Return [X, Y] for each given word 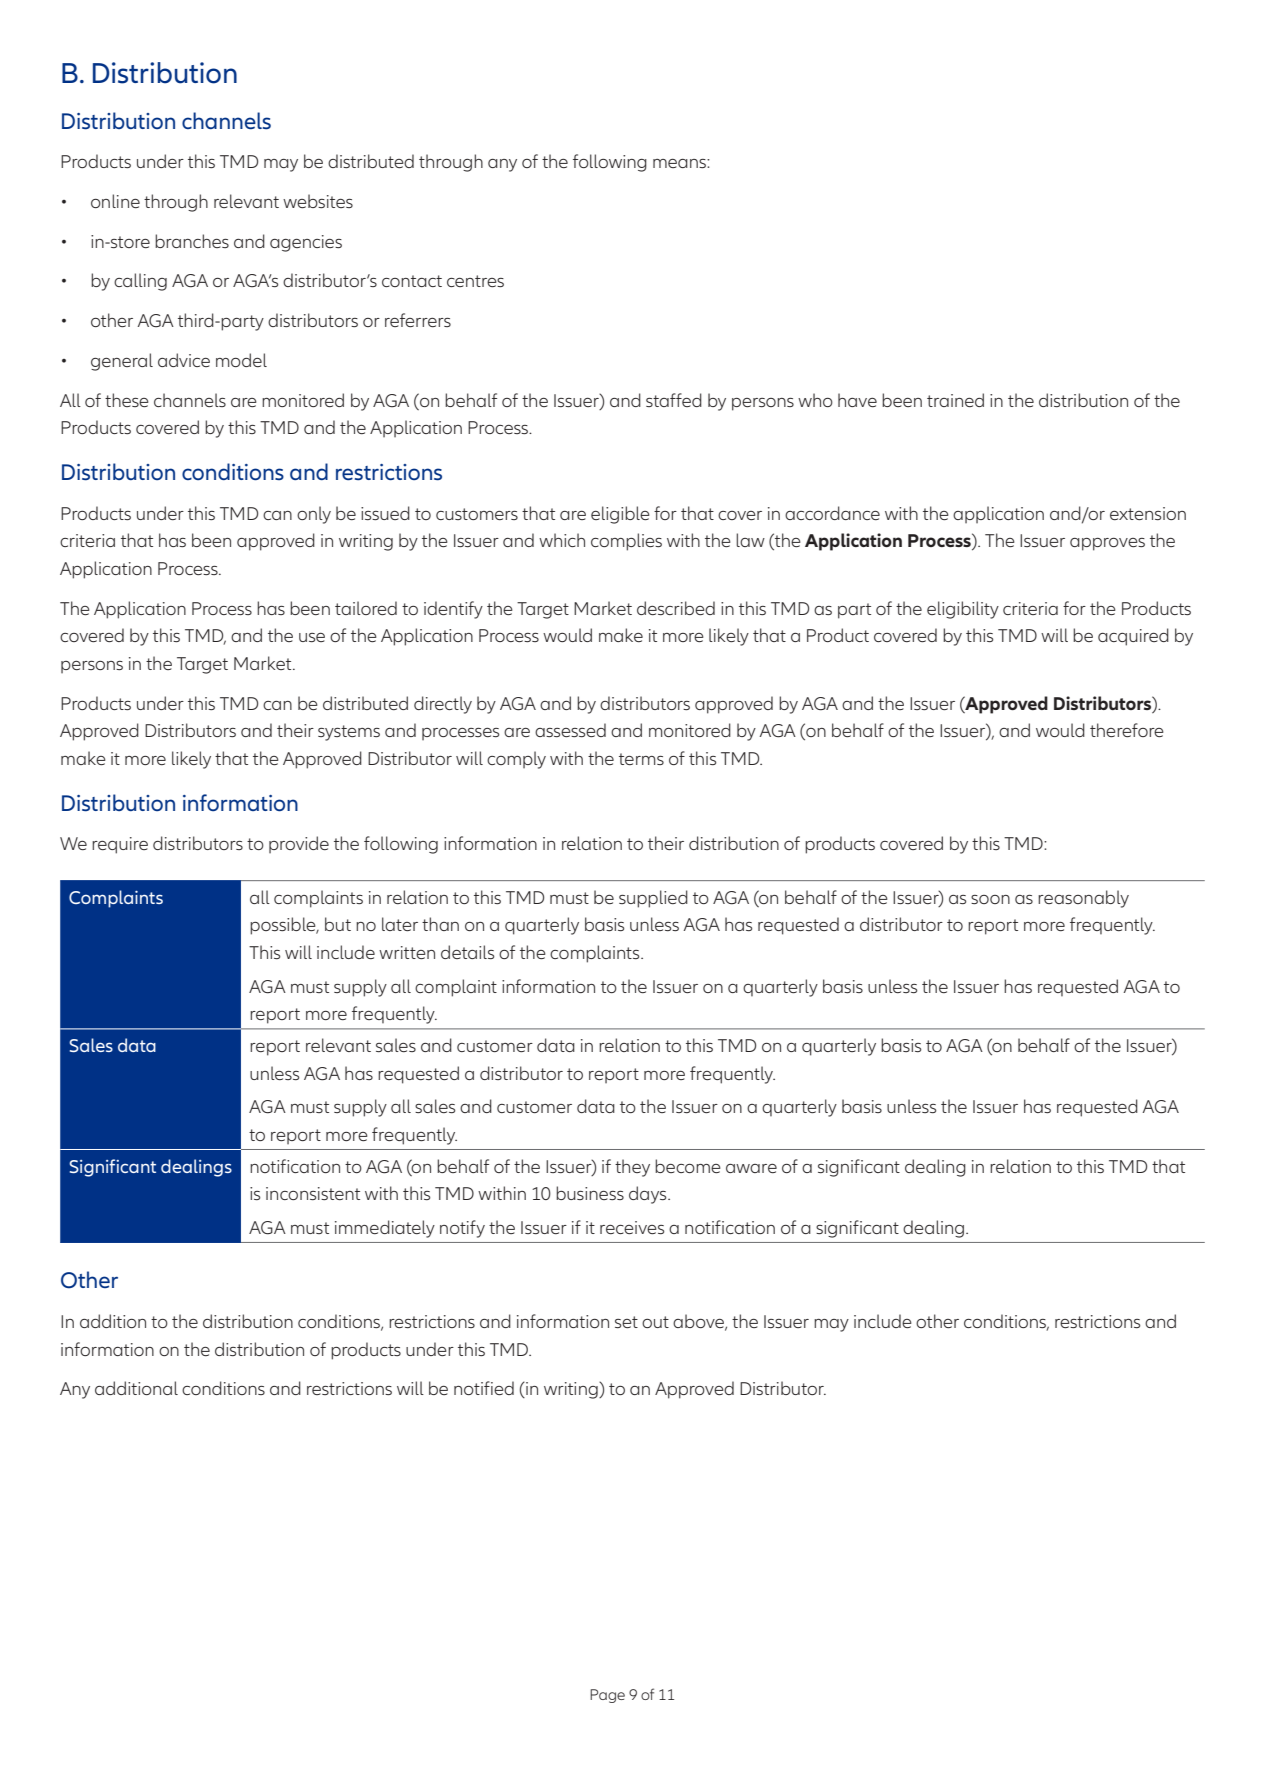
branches [192, 241]
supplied [653, 899]
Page [607, 1696]
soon [990, 899]
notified [484, 1388]
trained [955, 400]
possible [284, 926]
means [680, 163]
